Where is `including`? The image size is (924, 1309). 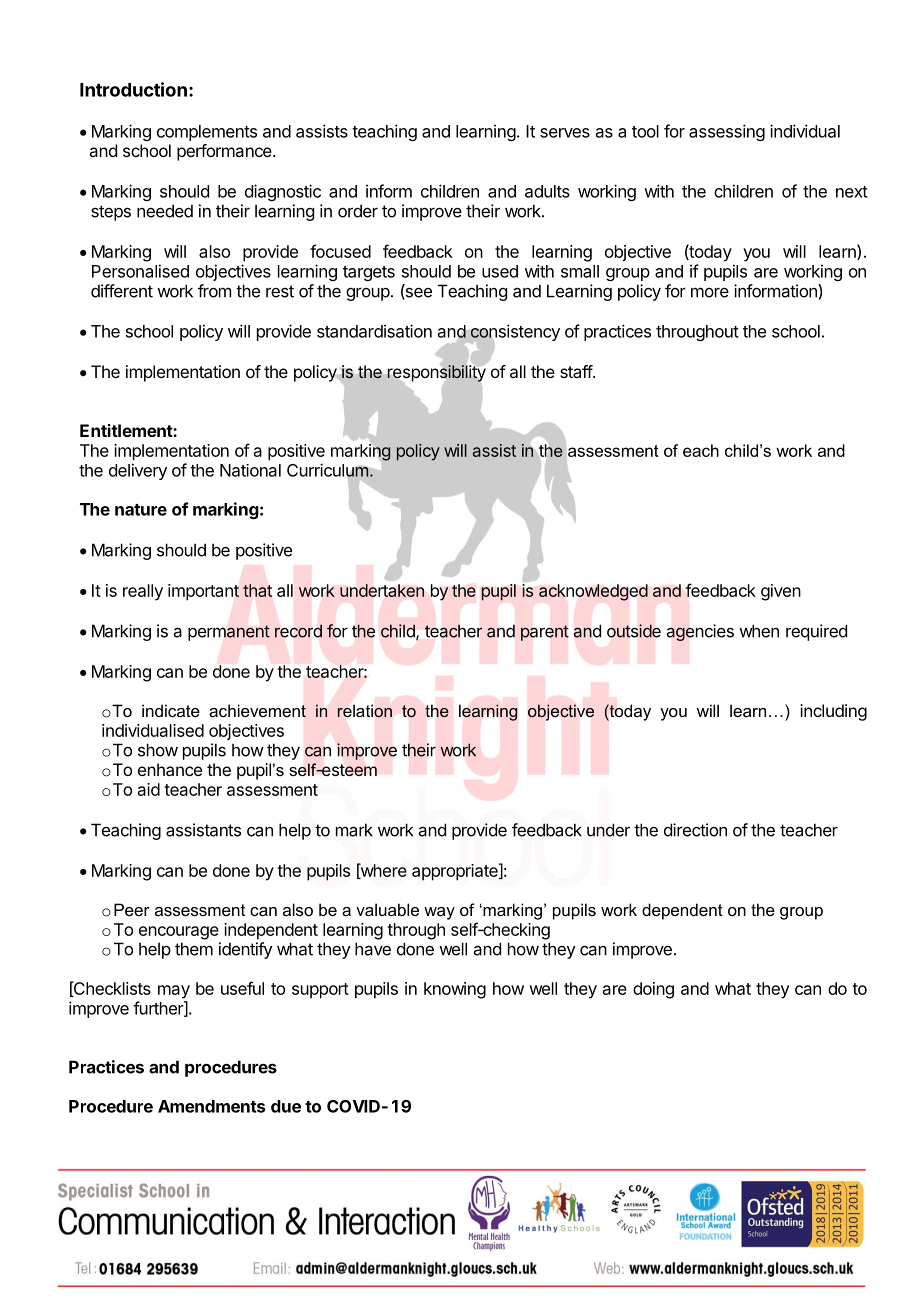 including is located at coordinates (833, 712).
